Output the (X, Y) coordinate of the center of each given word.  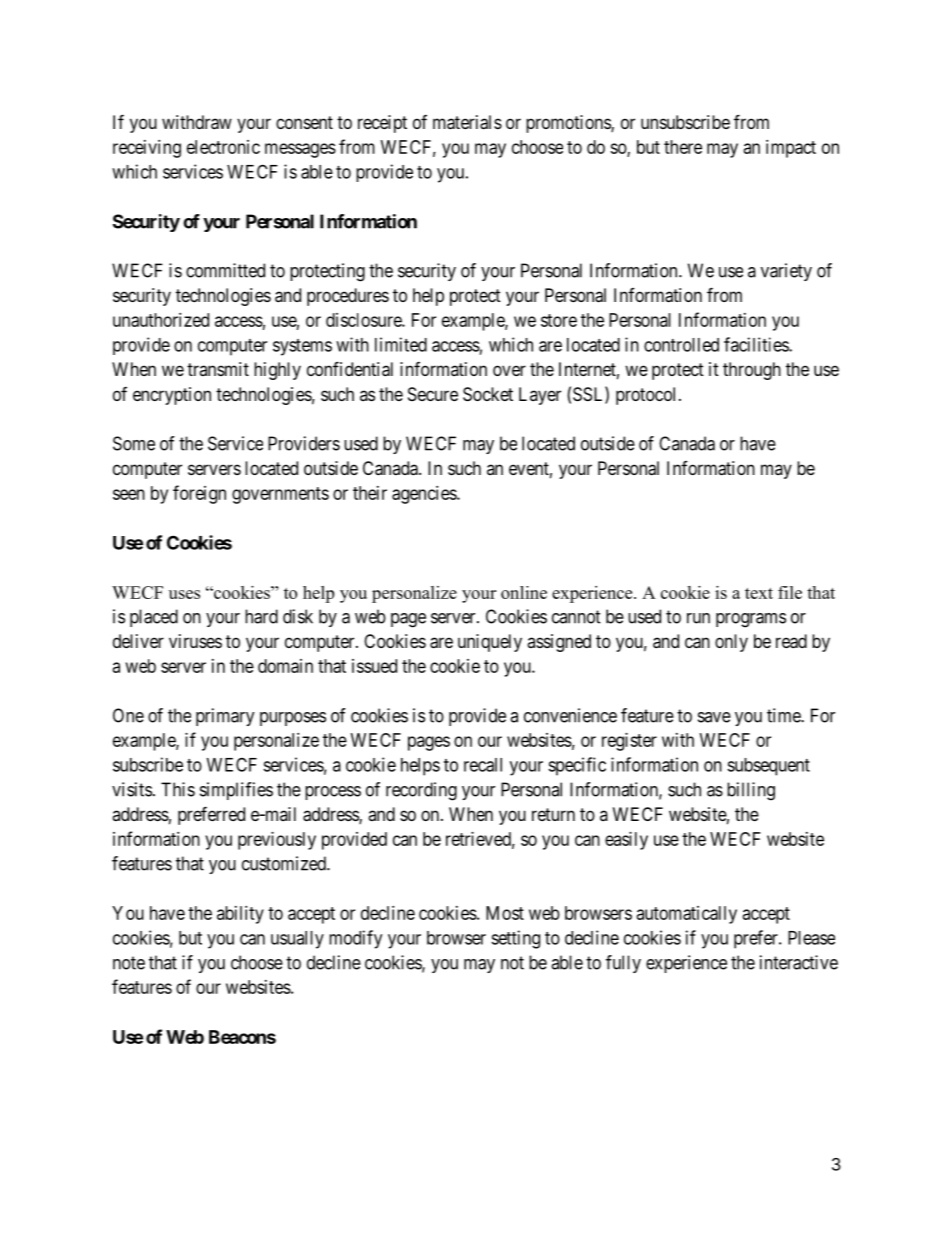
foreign (199, 494)
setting (515, 939)
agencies (425, 495)
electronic (223, 147)
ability (240, 915)
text (759, 593)
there (683, 147)
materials (467, 122)
